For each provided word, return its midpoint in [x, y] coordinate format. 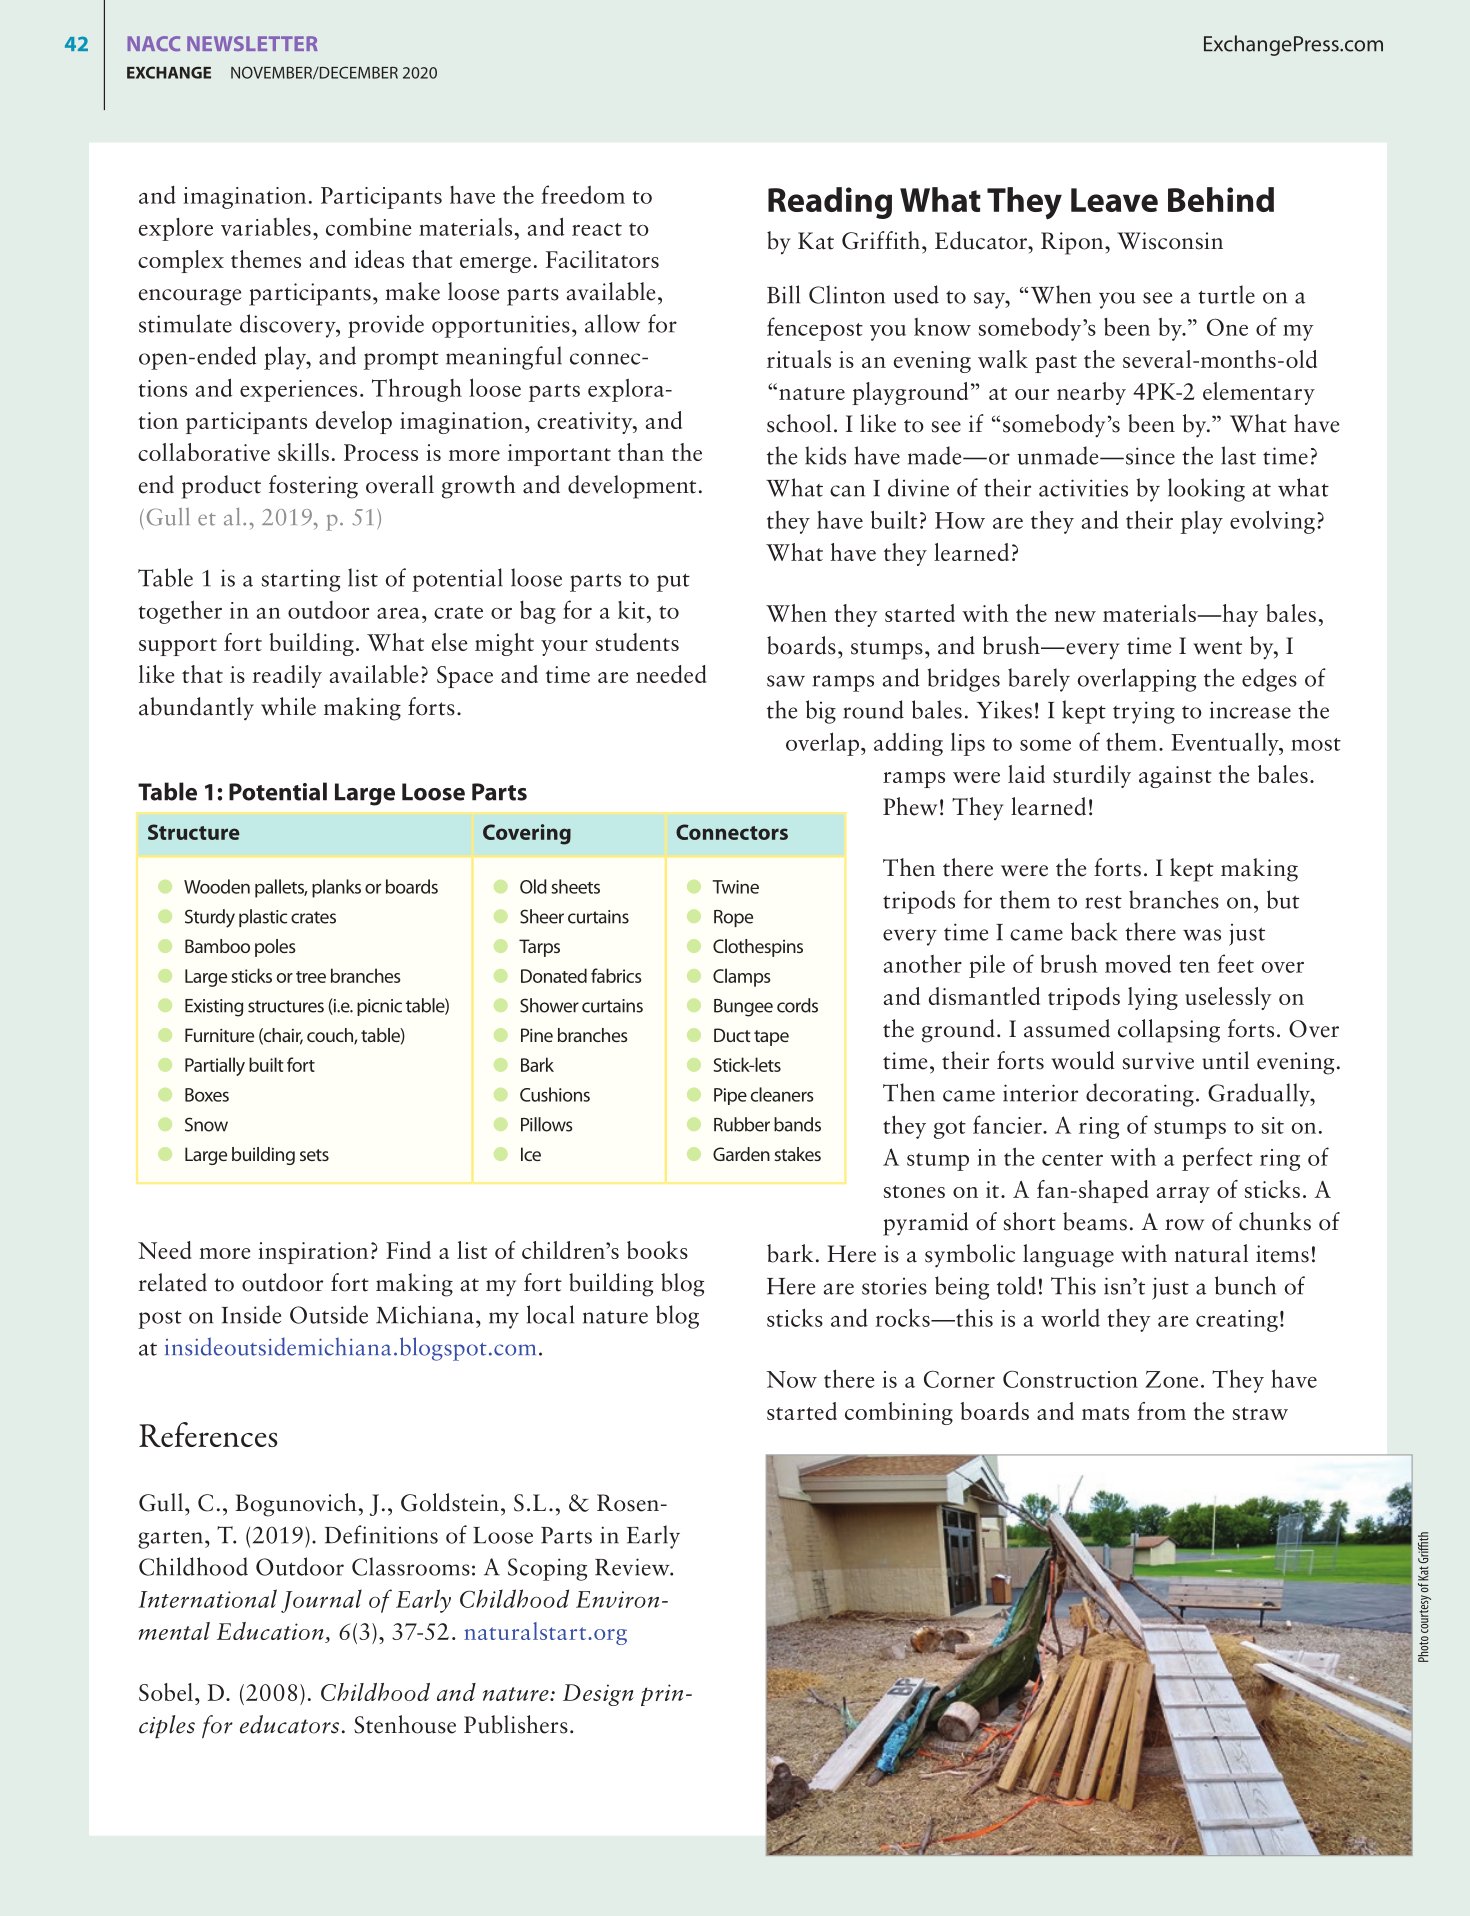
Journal [321, 1601]
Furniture [219, 1035]
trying [1144, 712]
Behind [1221, 199]
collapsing [1169, 1031]
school [799, 423]
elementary [1259, 393]
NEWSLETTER [252, 43]
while [288, 706]
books [657, 1250]
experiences [298, 391]
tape [771, 1038]
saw [786, 681]
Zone [1171, 1379]
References [208, 1434]
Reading [830, 203]
